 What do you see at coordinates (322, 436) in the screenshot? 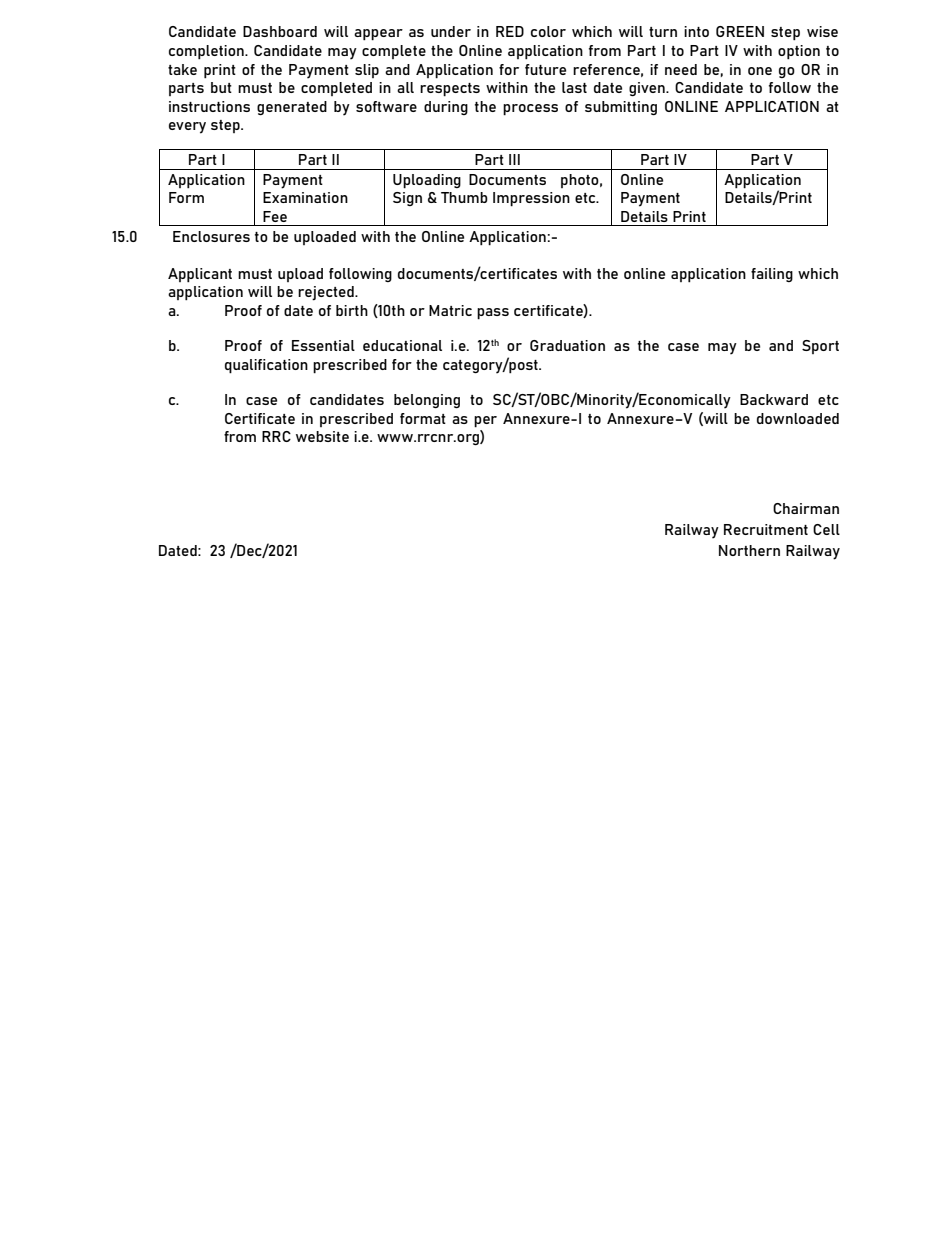
I see `website` at bounding box center [322, 436].
